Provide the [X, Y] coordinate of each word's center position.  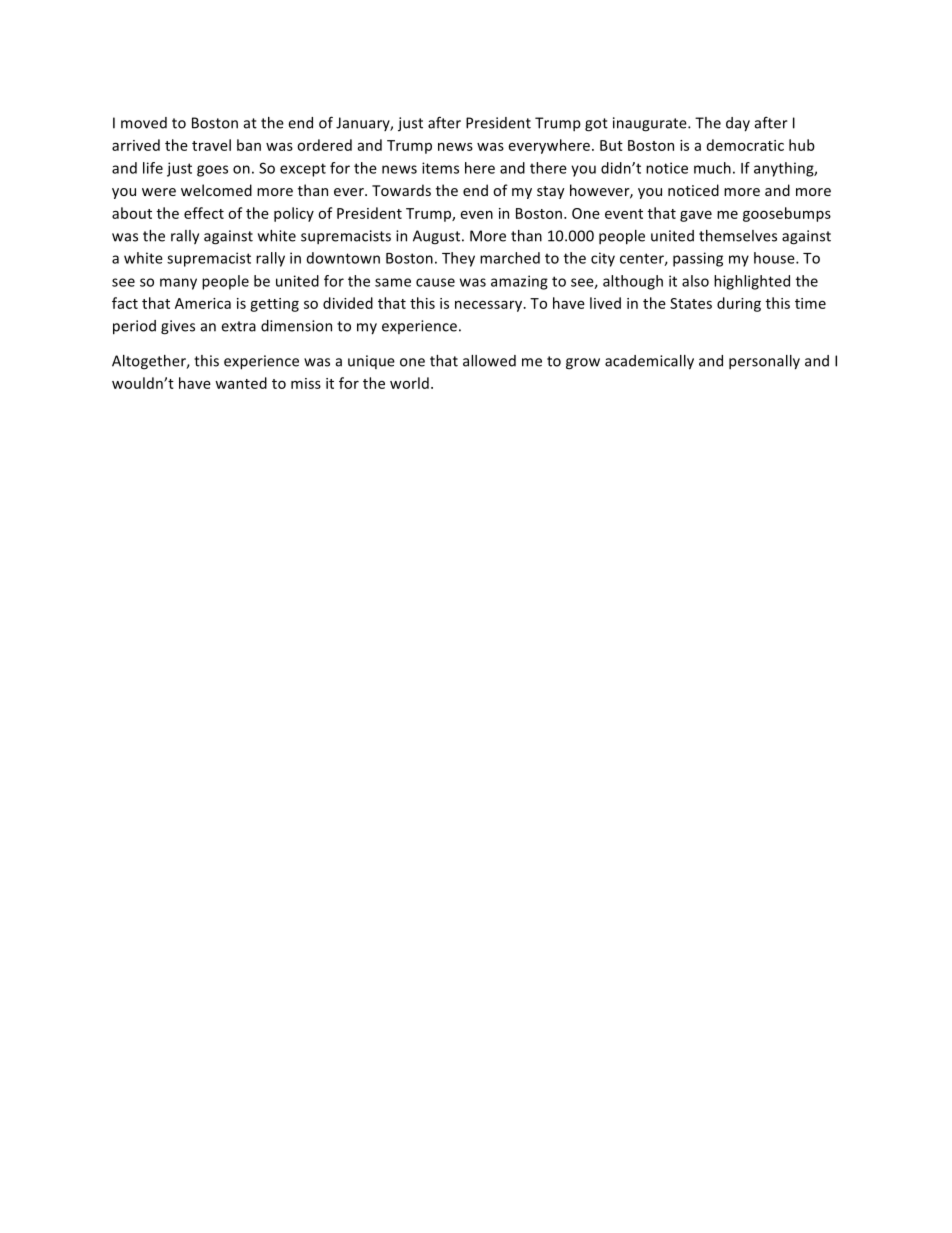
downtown [343, 258]
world [409, 383]
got [596, 125]
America [203, 303]
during [739, 304]
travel [211, 145]
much [712, 168]
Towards [401, 190]
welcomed [216, 190]
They [458, 259]
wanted [241, 383]
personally [764, 362]
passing [698, 259]
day [738, 124]
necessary [489, 306]
